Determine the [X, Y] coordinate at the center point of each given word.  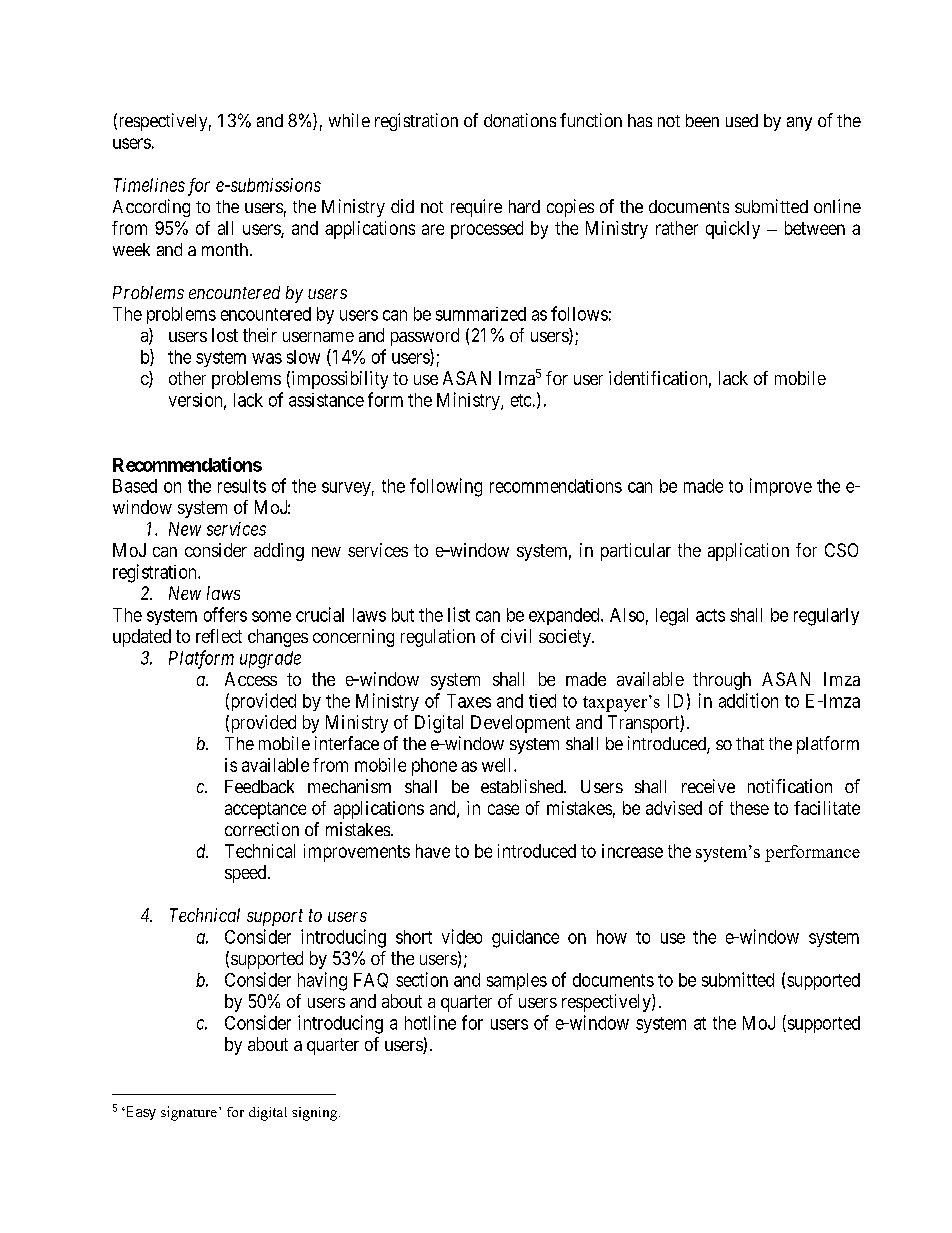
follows [579, 313]
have [433, 851]
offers [225, 614]
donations [520, 120]
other [187, 378]
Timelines [149, 185]
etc [521, 400]
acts [710, 615]
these [749, 808]
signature [189, 1113]
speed [247, 874]
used [742, 120]
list [459, 614]
